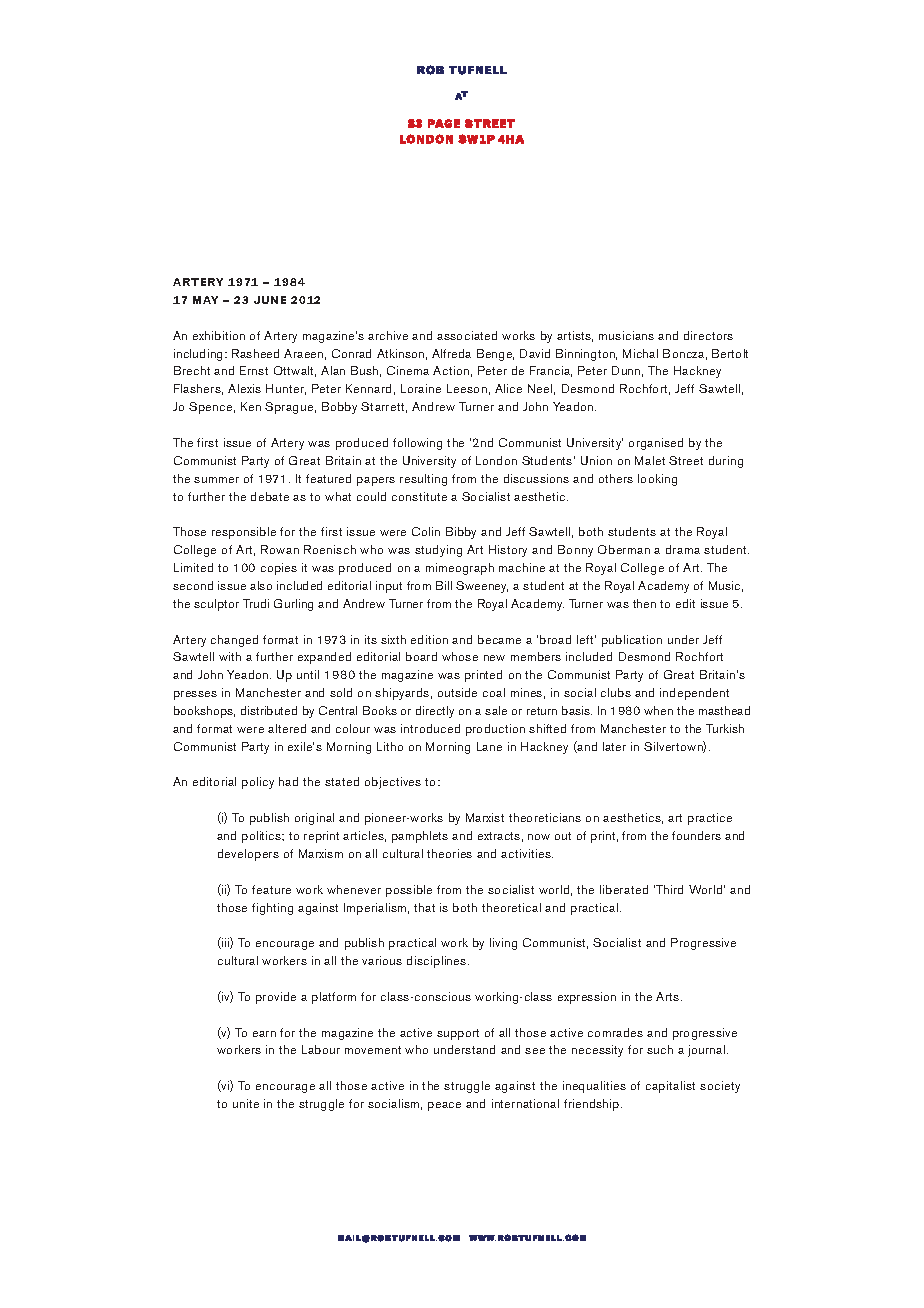  Describe the element at coordinates (683, 549) in the page. I see `drama` at that location.
